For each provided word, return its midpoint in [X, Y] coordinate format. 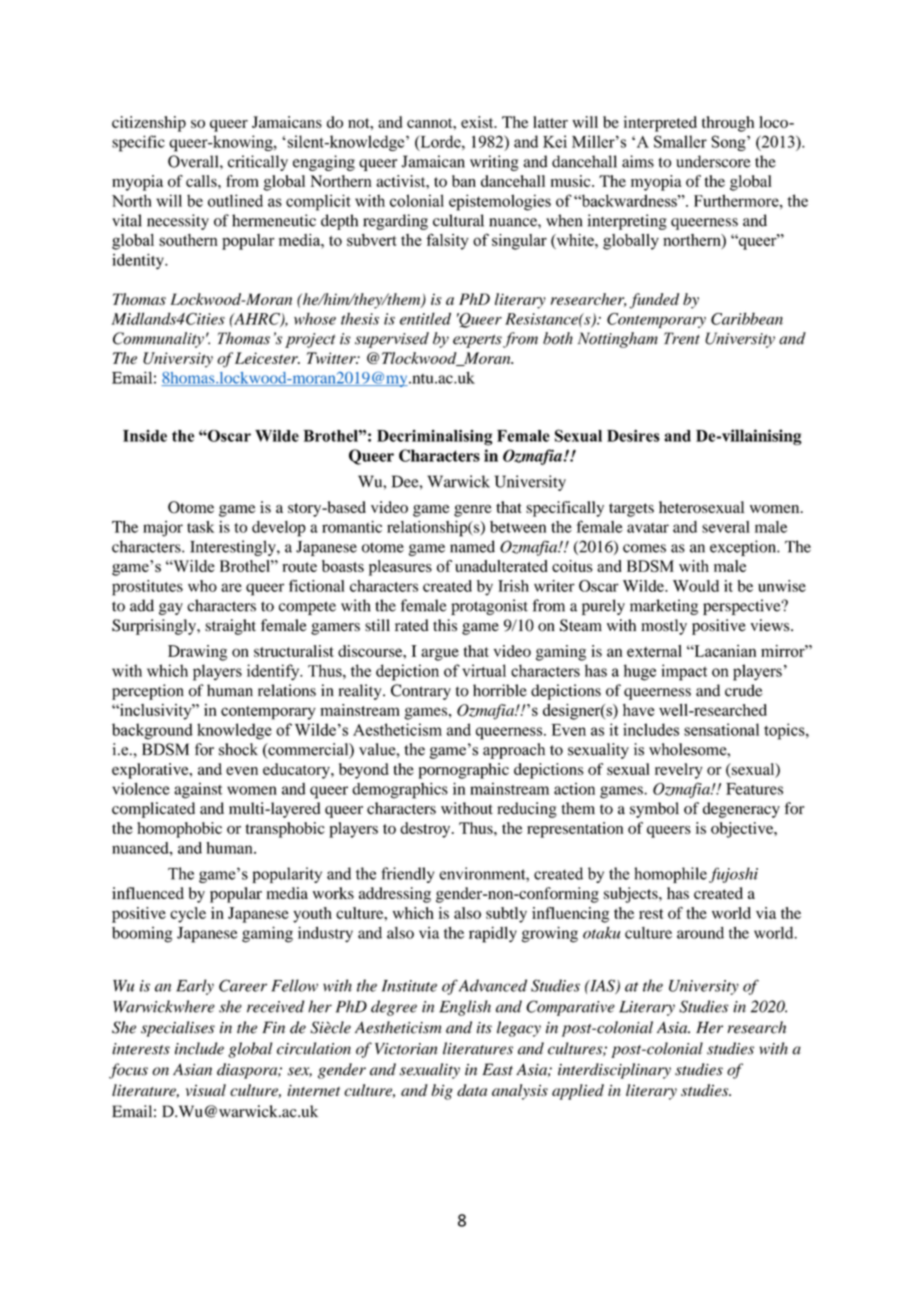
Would [696, 586]
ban [464, 181]
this [445, 625]
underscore [713, 161]
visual [206, 1090]
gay [171, 609]
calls [202, 181]
